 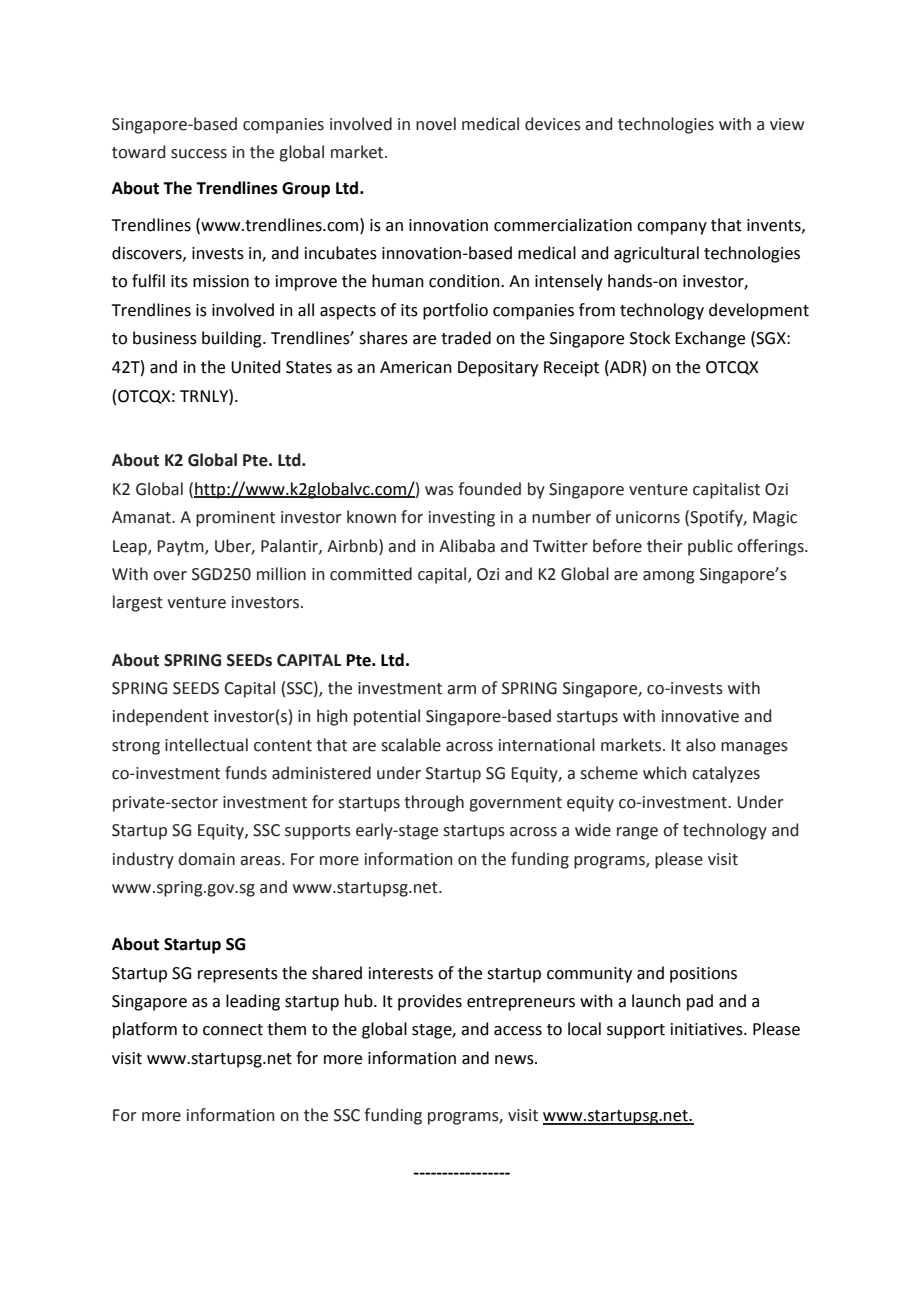 What do you see at coordinates (436, 124) in the screenshot?
I see `novel` at bounding box center [436, 124].
